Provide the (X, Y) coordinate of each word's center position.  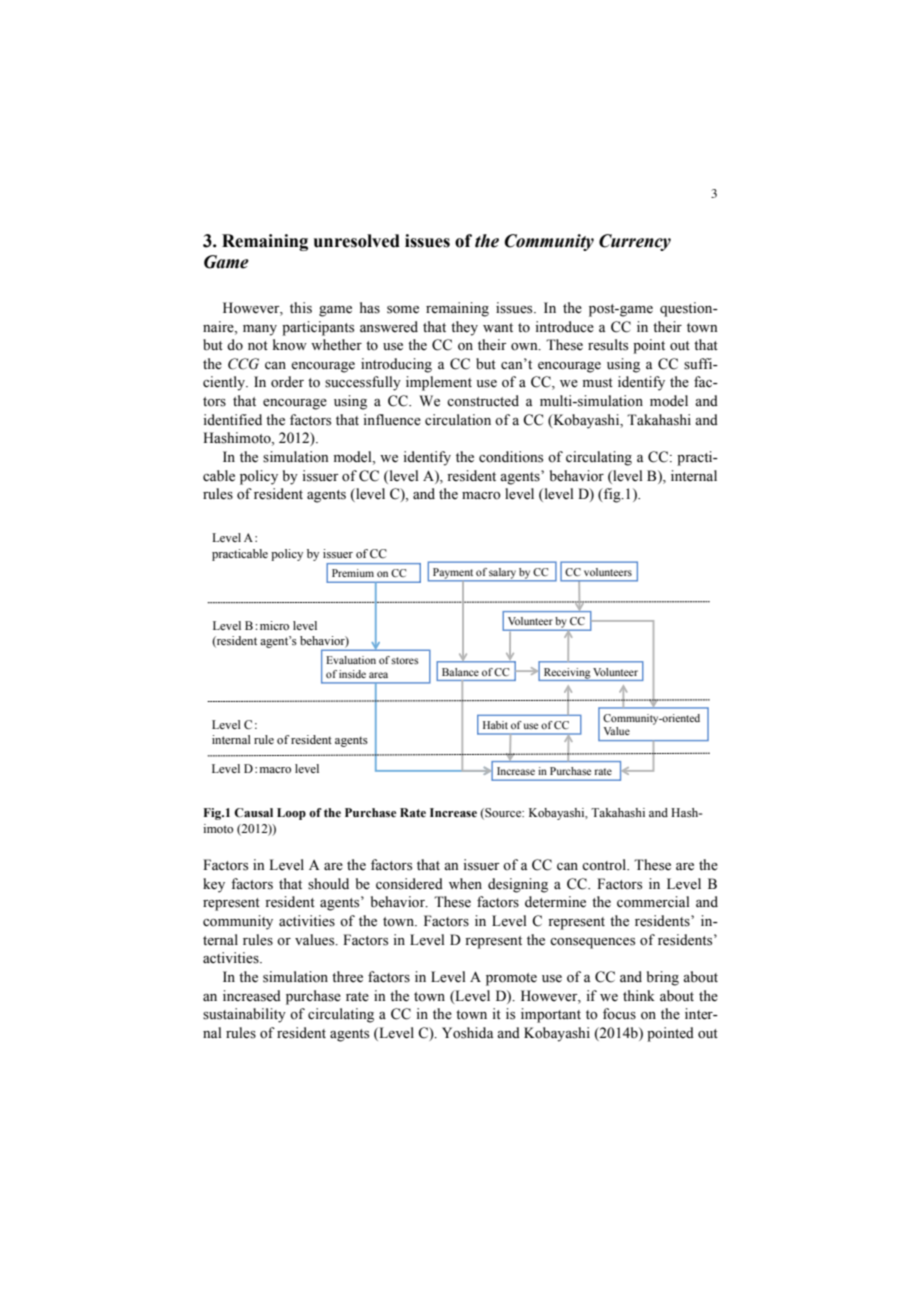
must (598, 383)
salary (503, 574)
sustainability (244, 1015)
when (465, 884)
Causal (253, 813)
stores (404, 660)
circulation (458, 420)
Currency (635, 242)
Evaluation (351, 660)
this (301, 308)
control (605, 864)
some (403, 310)
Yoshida (468, 1033)
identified (233, 420)
